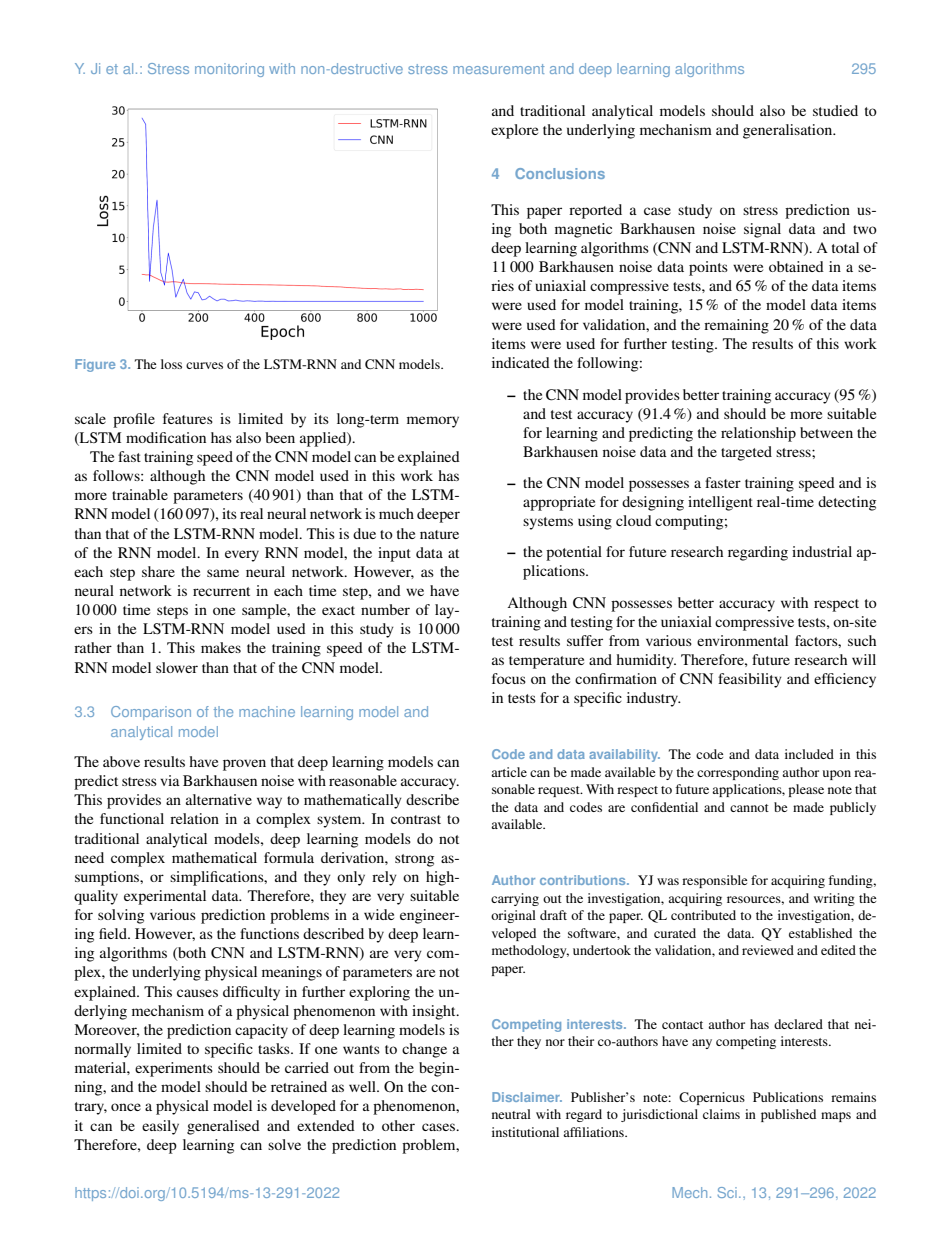 The height and width of the image is (1257, 952). I want to click on alternative, so click(219, 799).
